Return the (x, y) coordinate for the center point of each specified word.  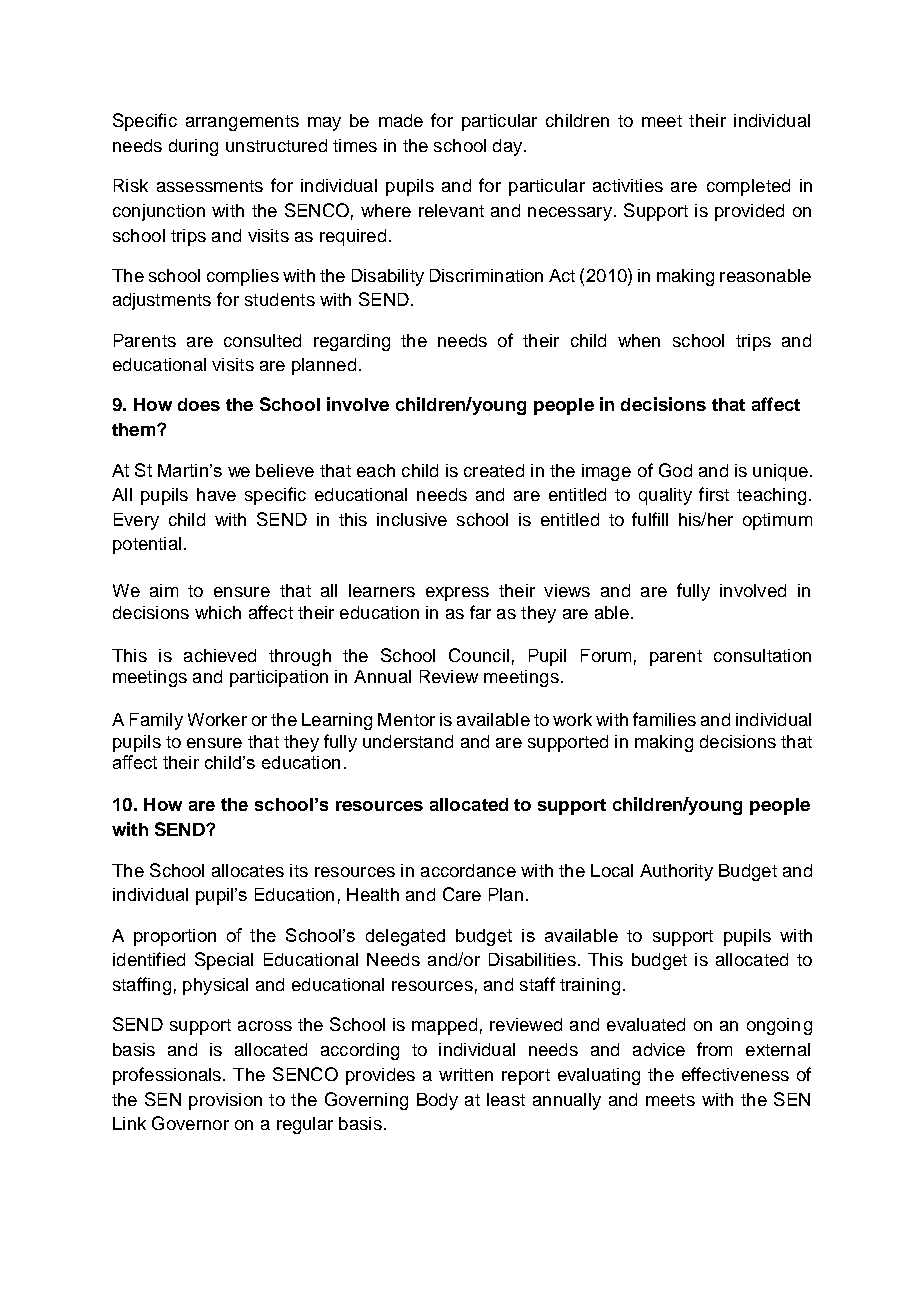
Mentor (406, 719)
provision (225, 1101)
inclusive (412, 519)
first (714, 494)
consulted (262, 340)
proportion (175, 937)
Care (462, 894)
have (216, 494)
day (509, 147)
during (193, 147)
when (639, 340)
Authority (676, 872)
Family (156, 721)
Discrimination (486, 275)
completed (748, 187)
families (664, 719)
